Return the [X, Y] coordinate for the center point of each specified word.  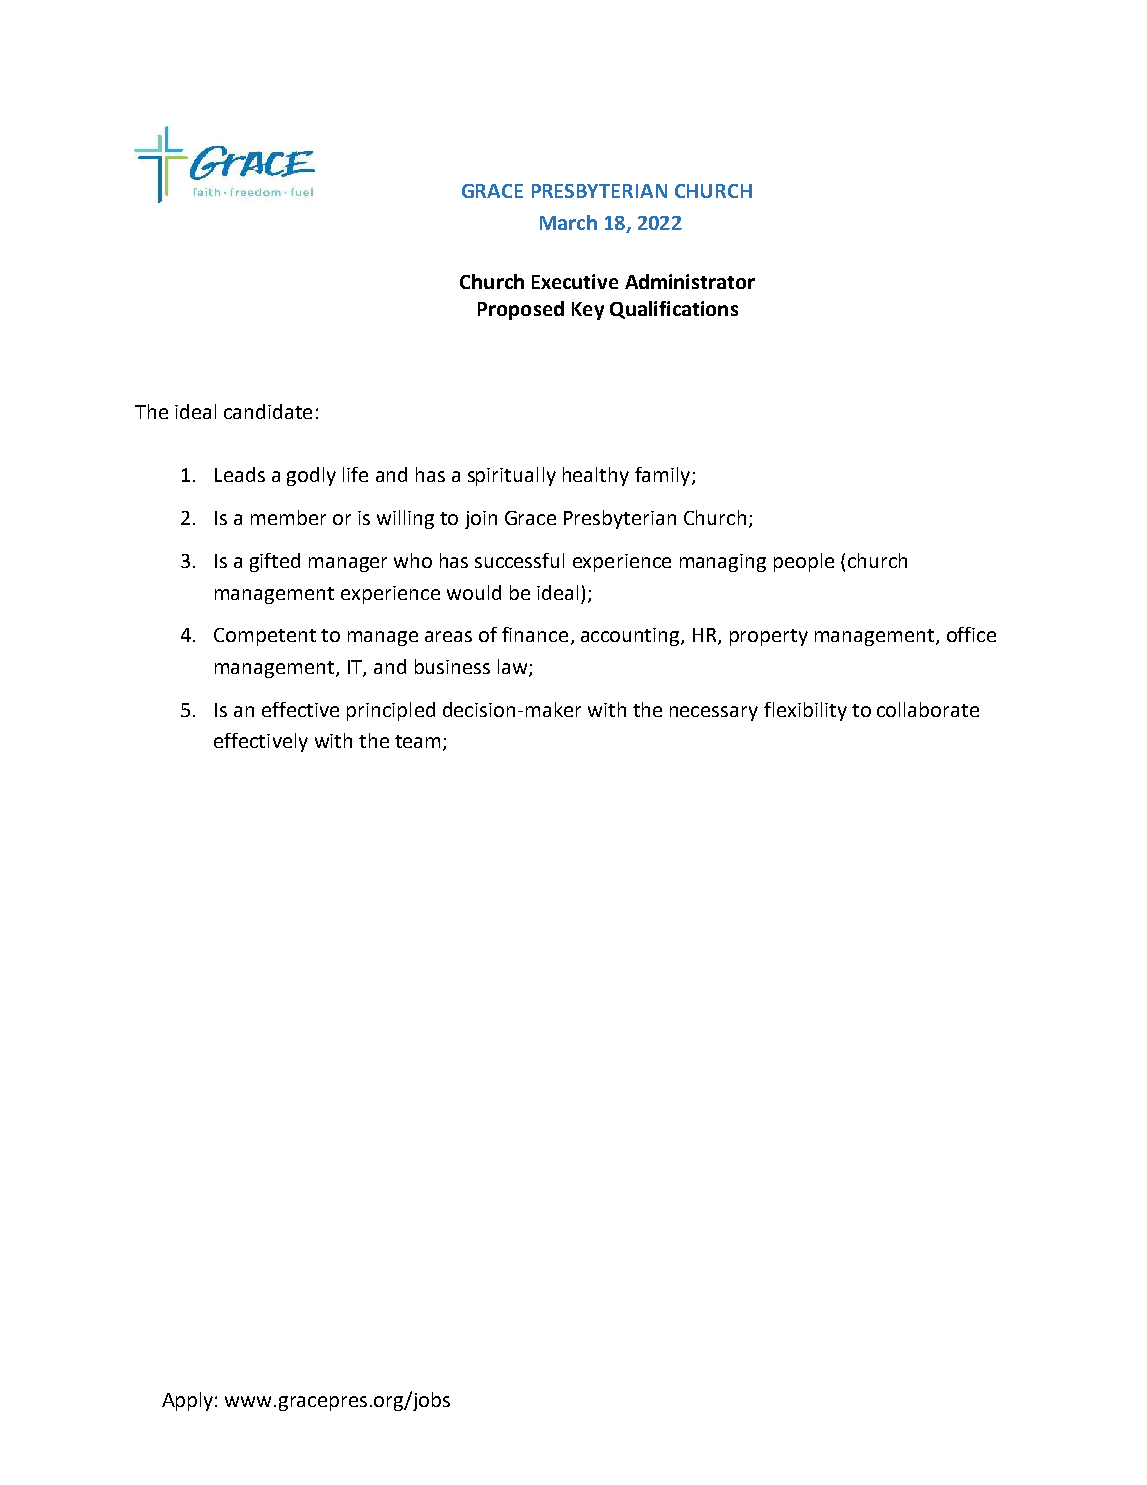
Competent [265, 637]
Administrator [690, 281]
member [288, 517]
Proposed [521, 310]
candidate [268, 411]
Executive [575, 281]
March [568, 222]
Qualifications [674, 310]
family [664, 476]
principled [391, 711]
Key [588, 311]
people [804, 562]
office [971, 634]
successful [519, 560]
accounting [631, 637]
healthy [596, 476]
